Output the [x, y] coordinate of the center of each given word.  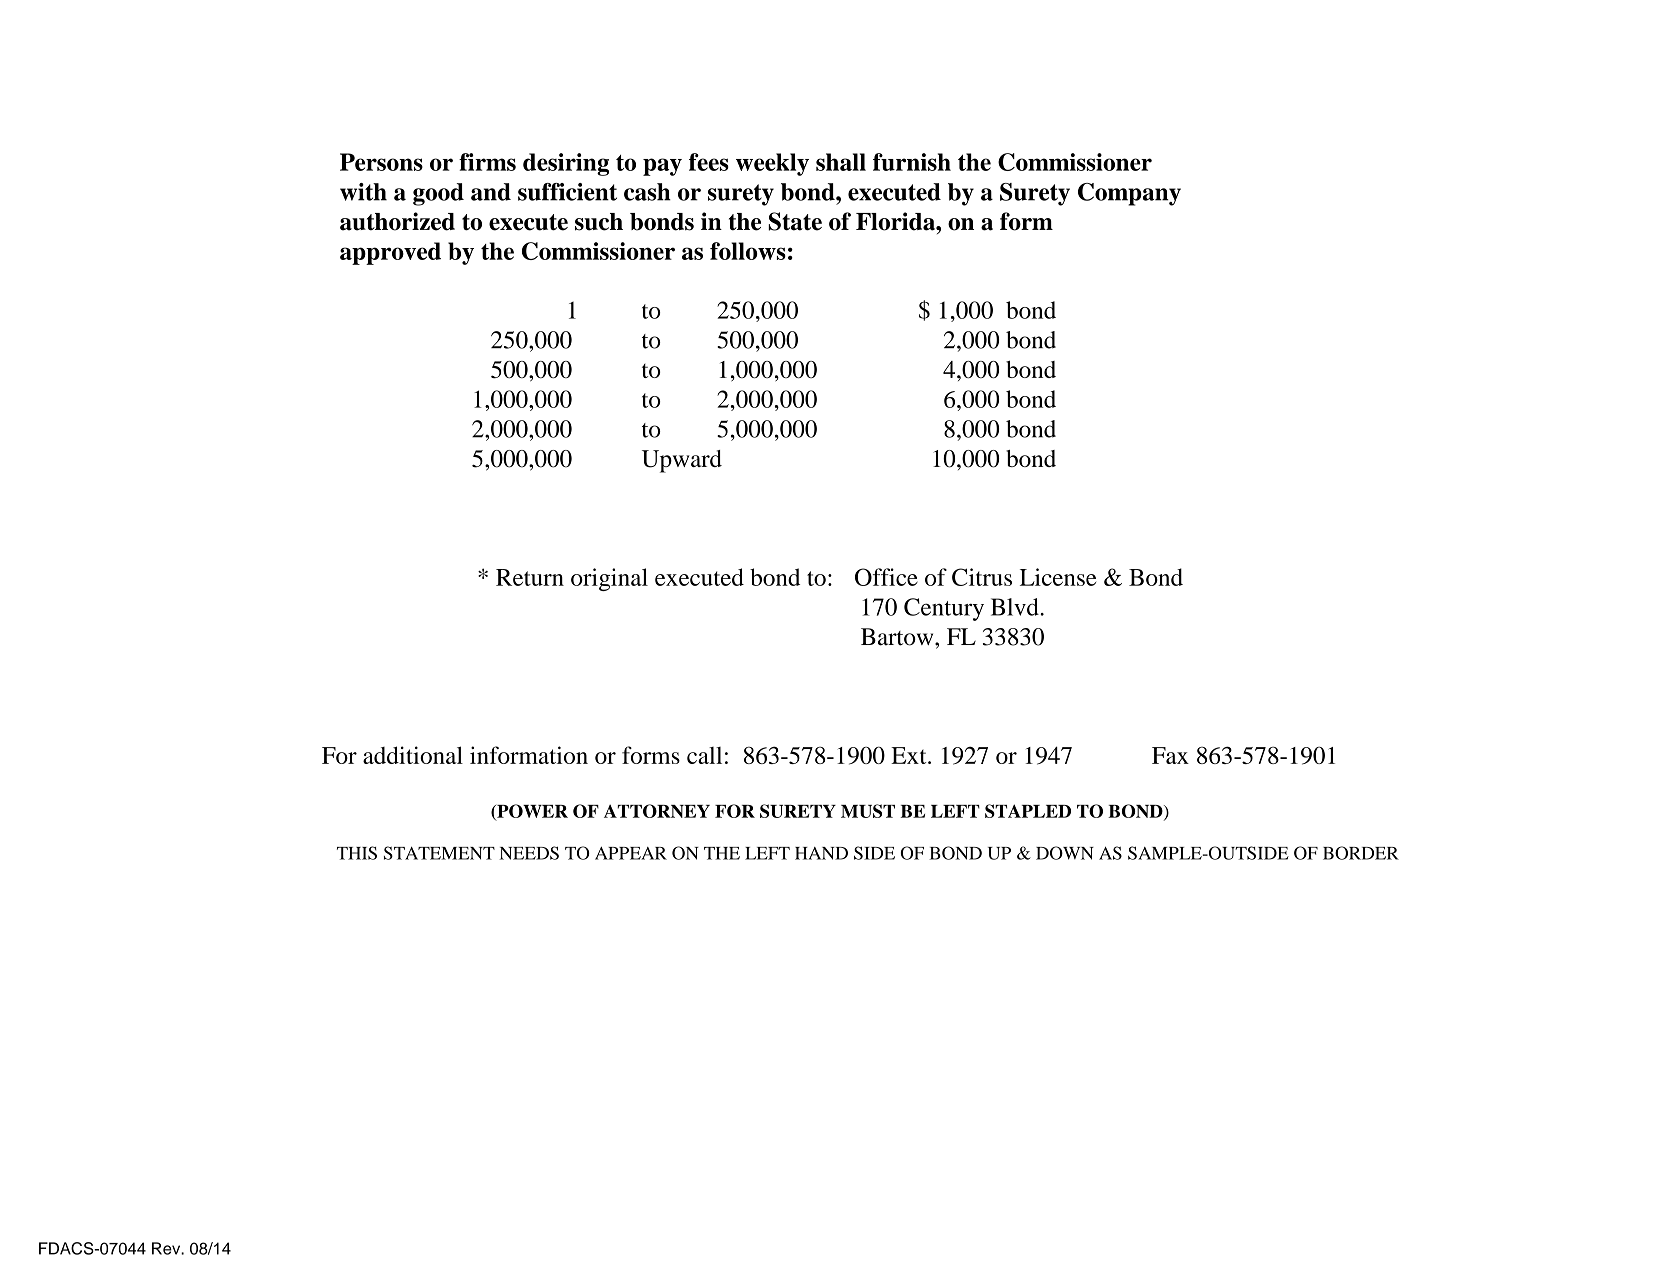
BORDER [1361, 853]
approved [390, 253]
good [438, 194]
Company [1129, 194]
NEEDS [529, 853]
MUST [868, 811]
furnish [912, 162]
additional [413, 755]
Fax [1170, 755]
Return [530, 577]
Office [886, 577]
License [1058, 577]
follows [748, 251]
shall [841, 162]
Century [944, 609]
